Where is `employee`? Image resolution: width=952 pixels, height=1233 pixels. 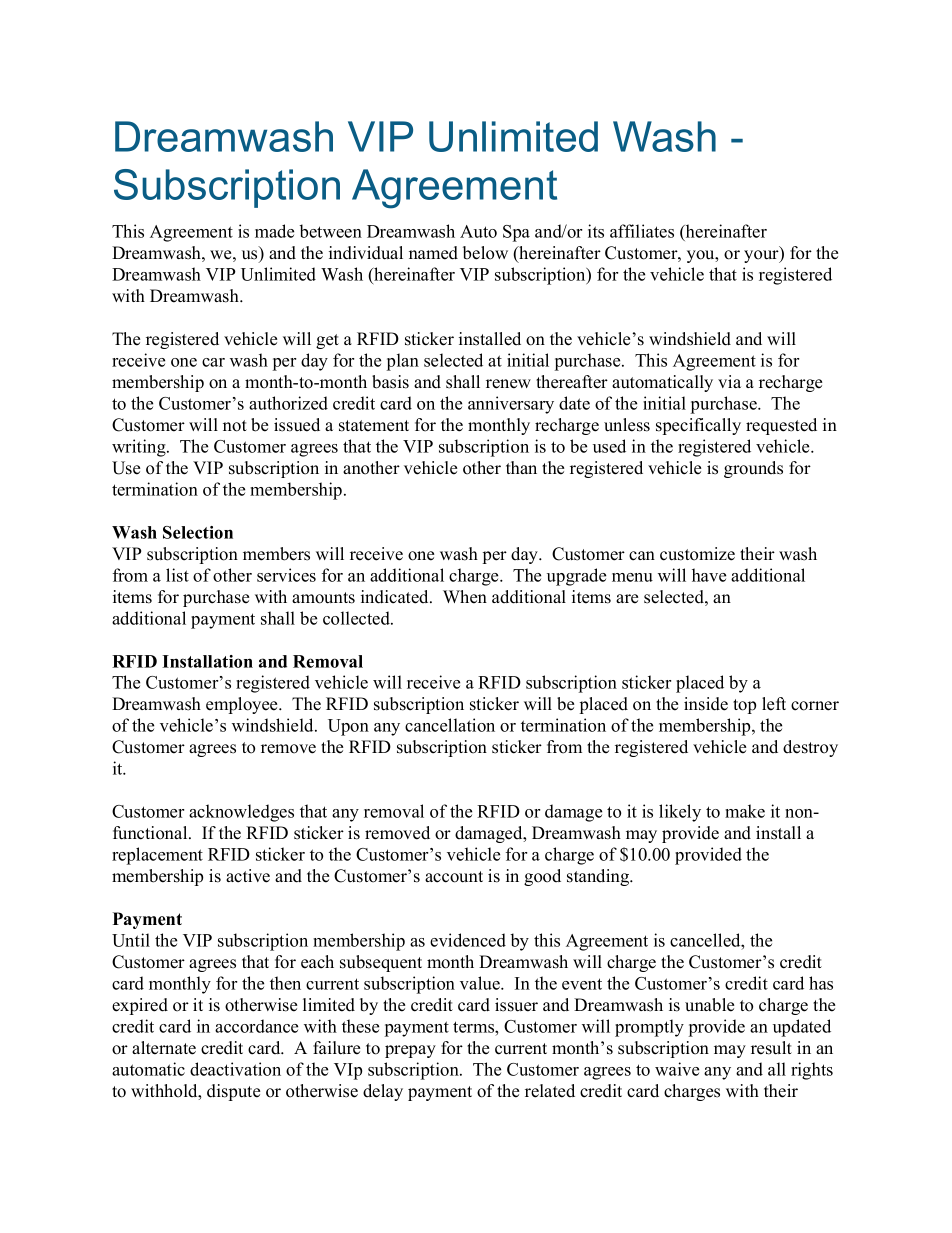
employee is located at coordinates (243, 705).
